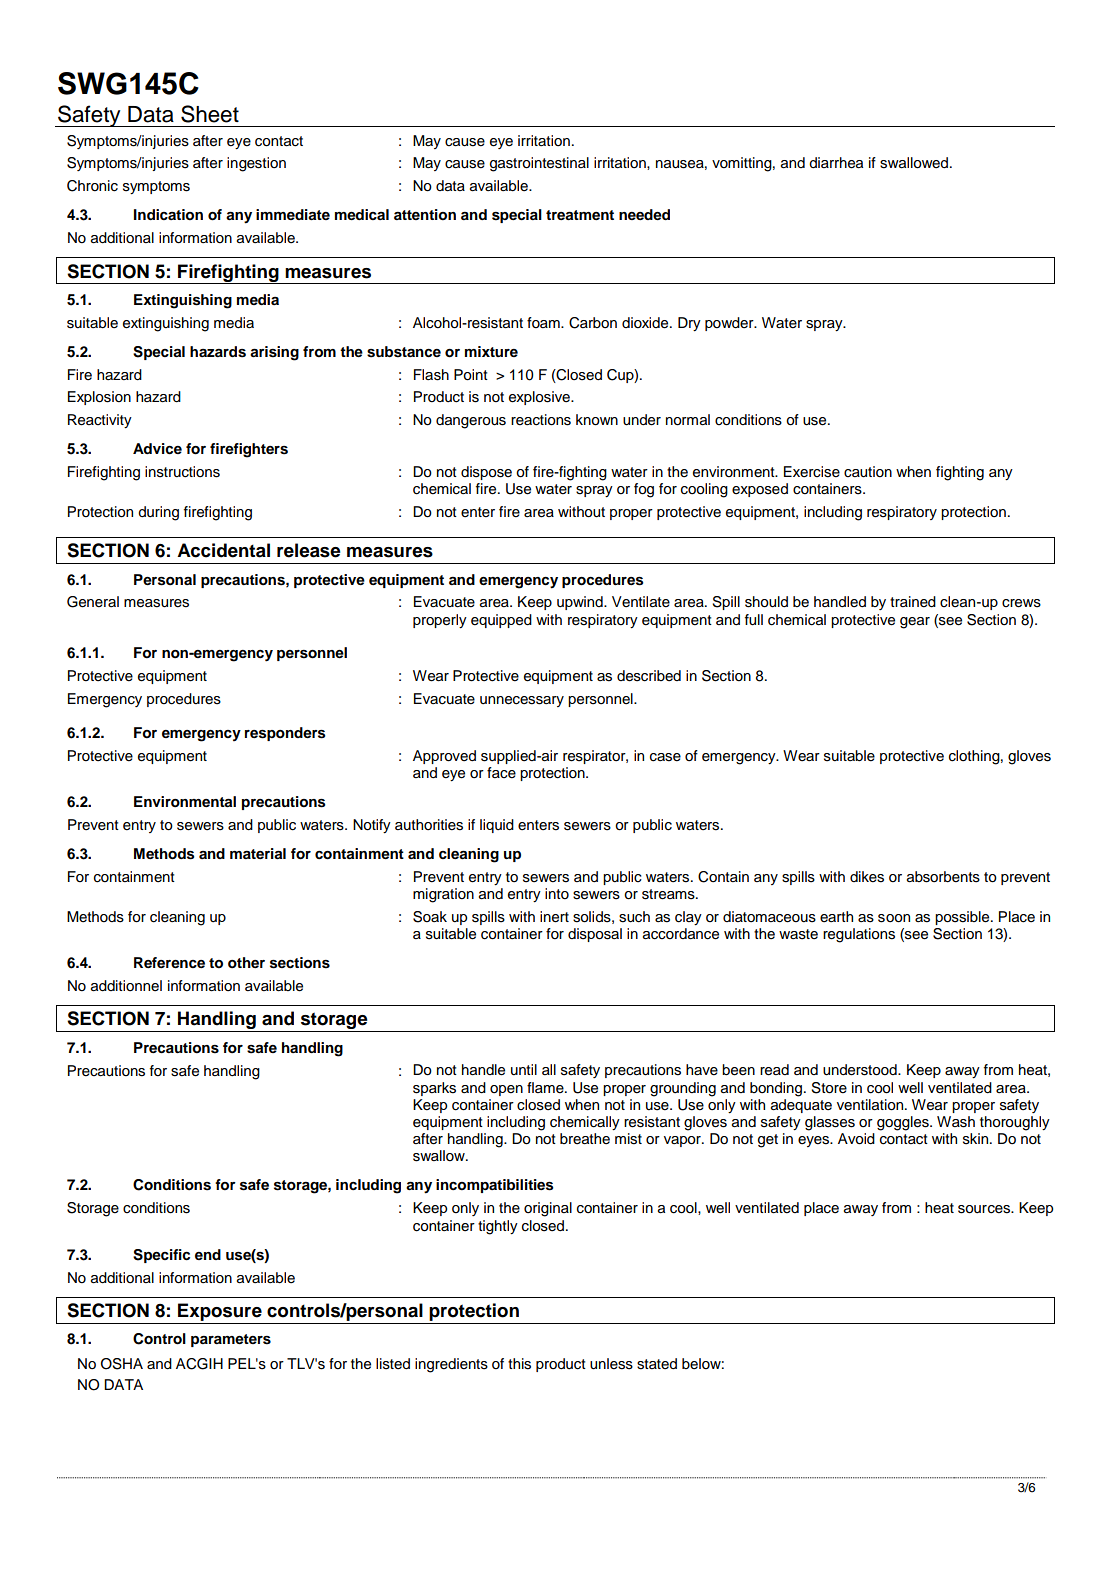 This screenshot has width=1111, height=1571. I want to click on gear, so click(915, 623).
